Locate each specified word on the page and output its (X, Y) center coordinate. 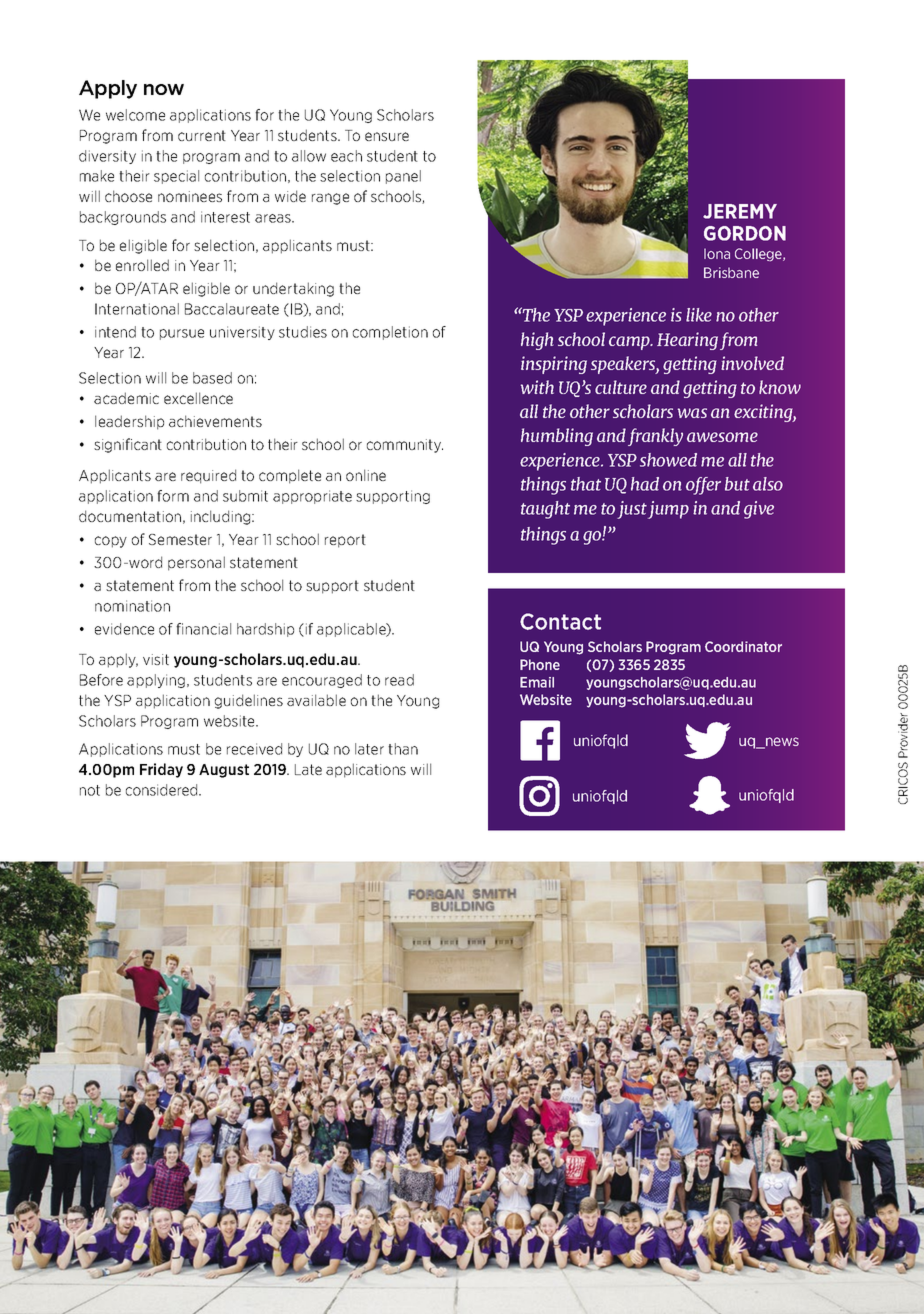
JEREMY (740, 211)
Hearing (687, 341)
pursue (182, 334)
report (345, 541)
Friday (161, 770)
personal (196, 563)
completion (390, 333)
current (202, 135)
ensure (387, 136)
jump (668, 510)
